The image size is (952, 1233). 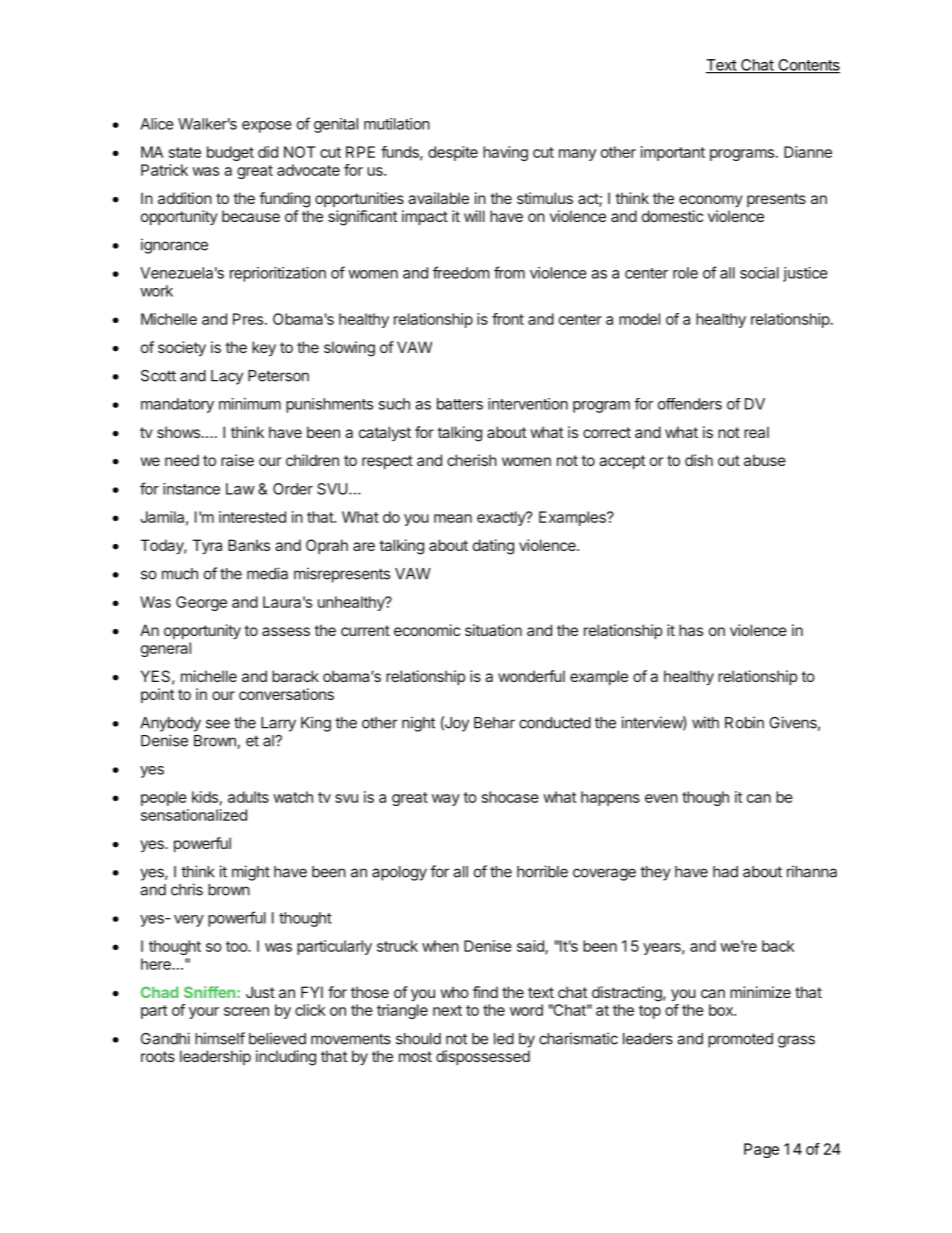 What do you see at coordinates (267, 127) in the image?
I see `expose` at bounding box center [267, 127].
